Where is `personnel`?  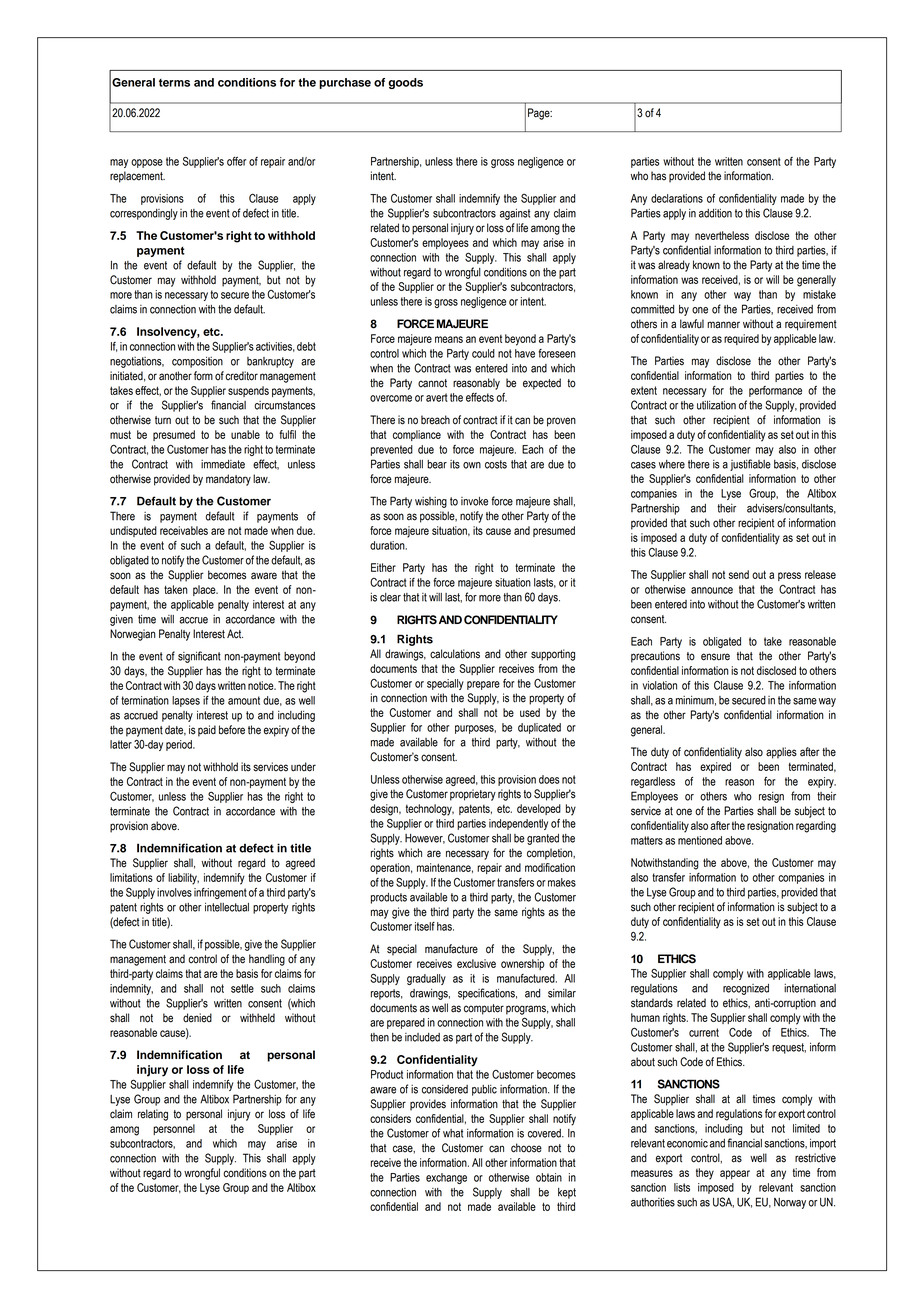
personnel is located at coordinates (174, 1129).
